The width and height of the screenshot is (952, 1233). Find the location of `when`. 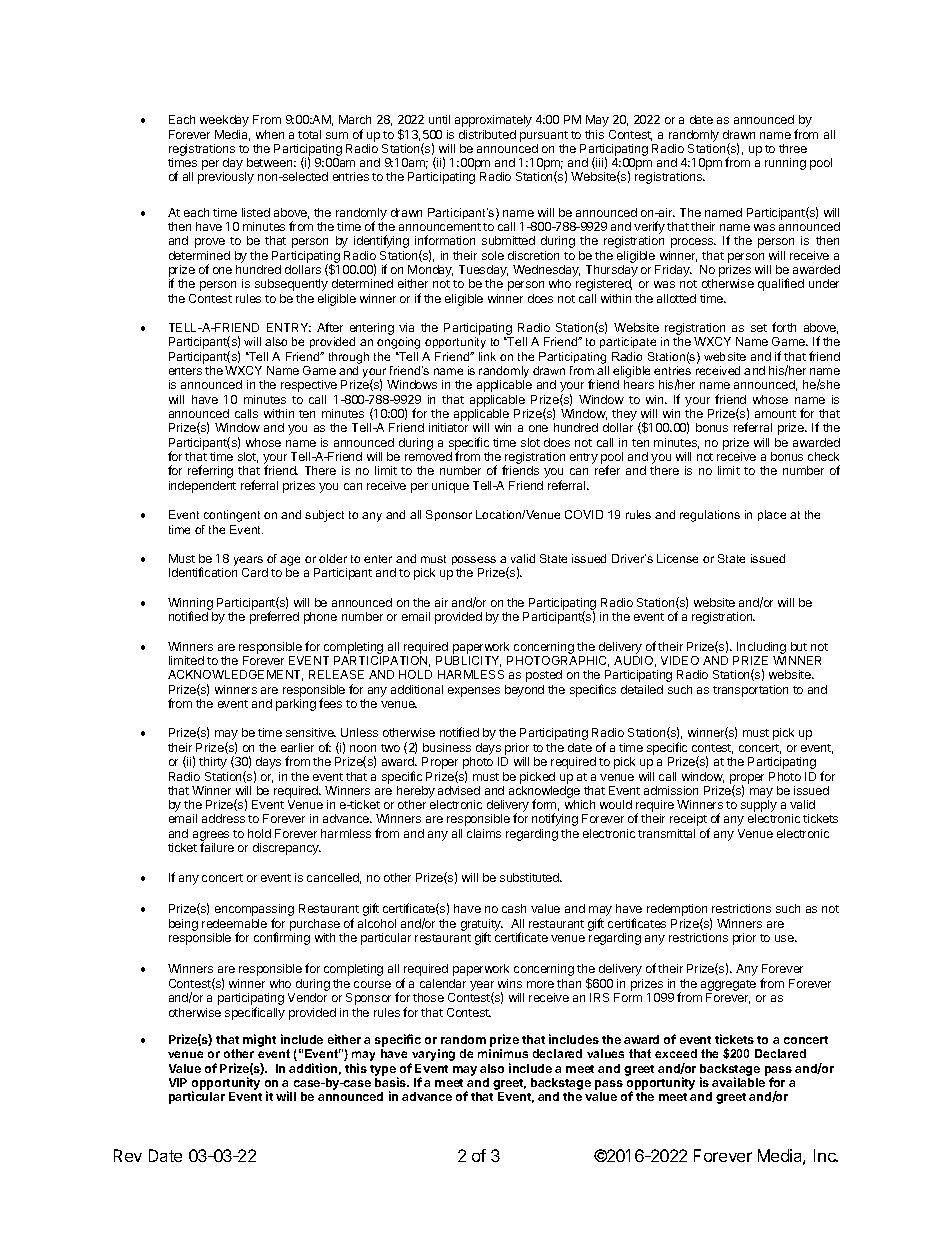

when is located at coordinates (270, 134).
